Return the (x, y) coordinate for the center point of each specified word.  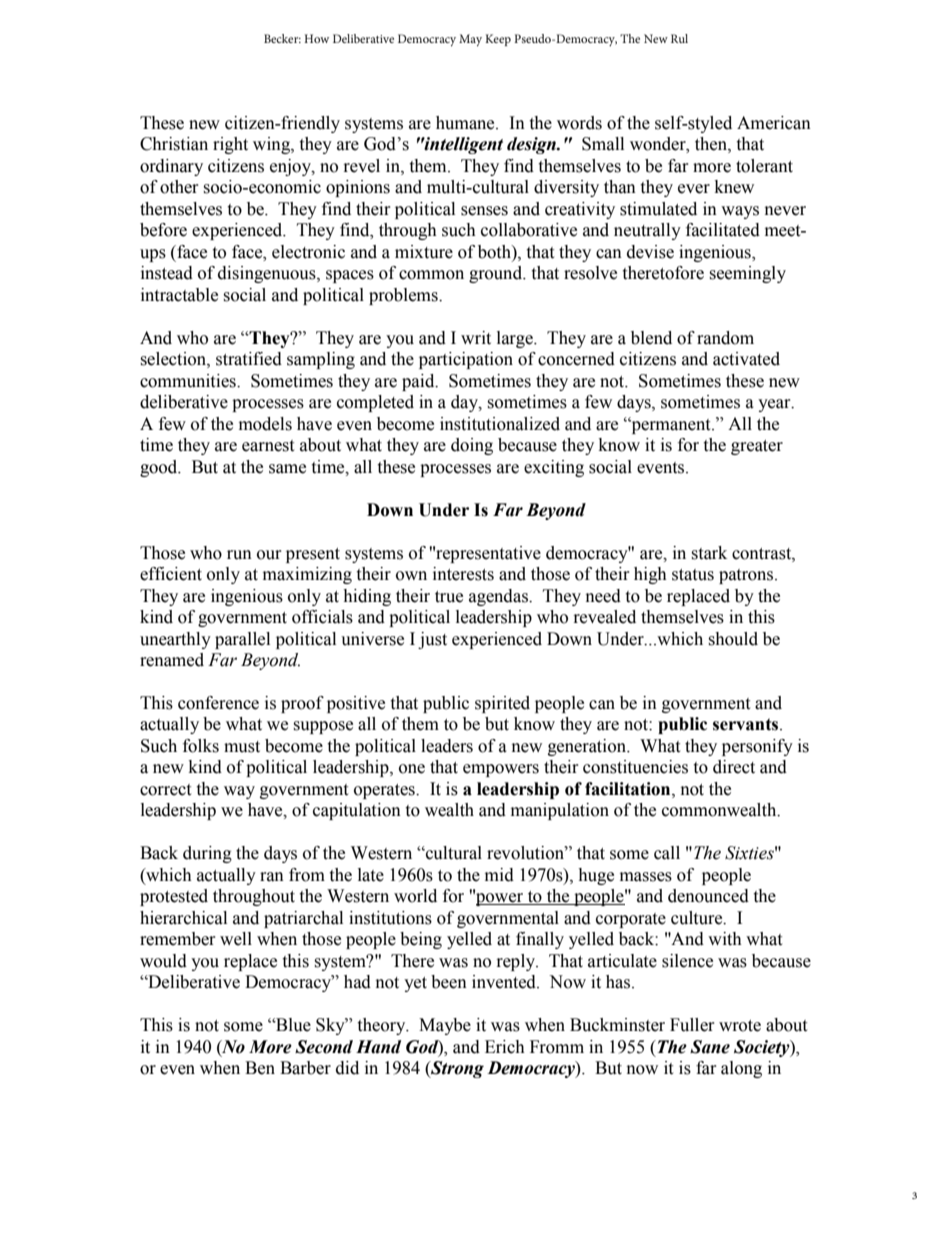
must (242, 747)
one (412, 769)
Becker (282, 38)
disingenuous (268, 274)
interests (463, 574)
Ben (260, 1068)
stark (709, 553)
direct (734, 767)
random (725, 338)
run (239, 555)
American (774, 123)
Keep (498, 40)
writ (476, 338)
